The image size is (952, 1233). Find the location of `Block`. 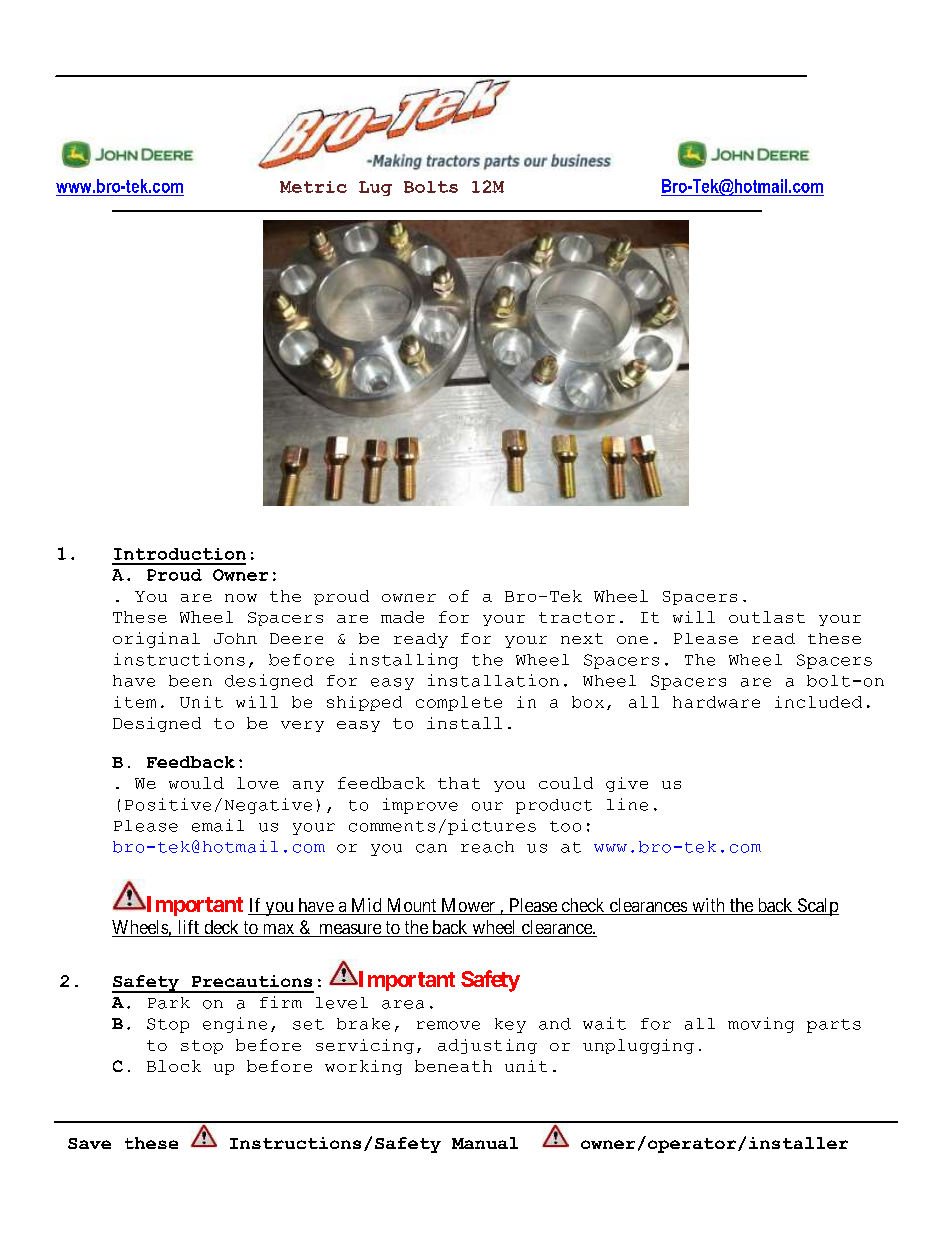

Block is located at coordinates (174, 1066).
